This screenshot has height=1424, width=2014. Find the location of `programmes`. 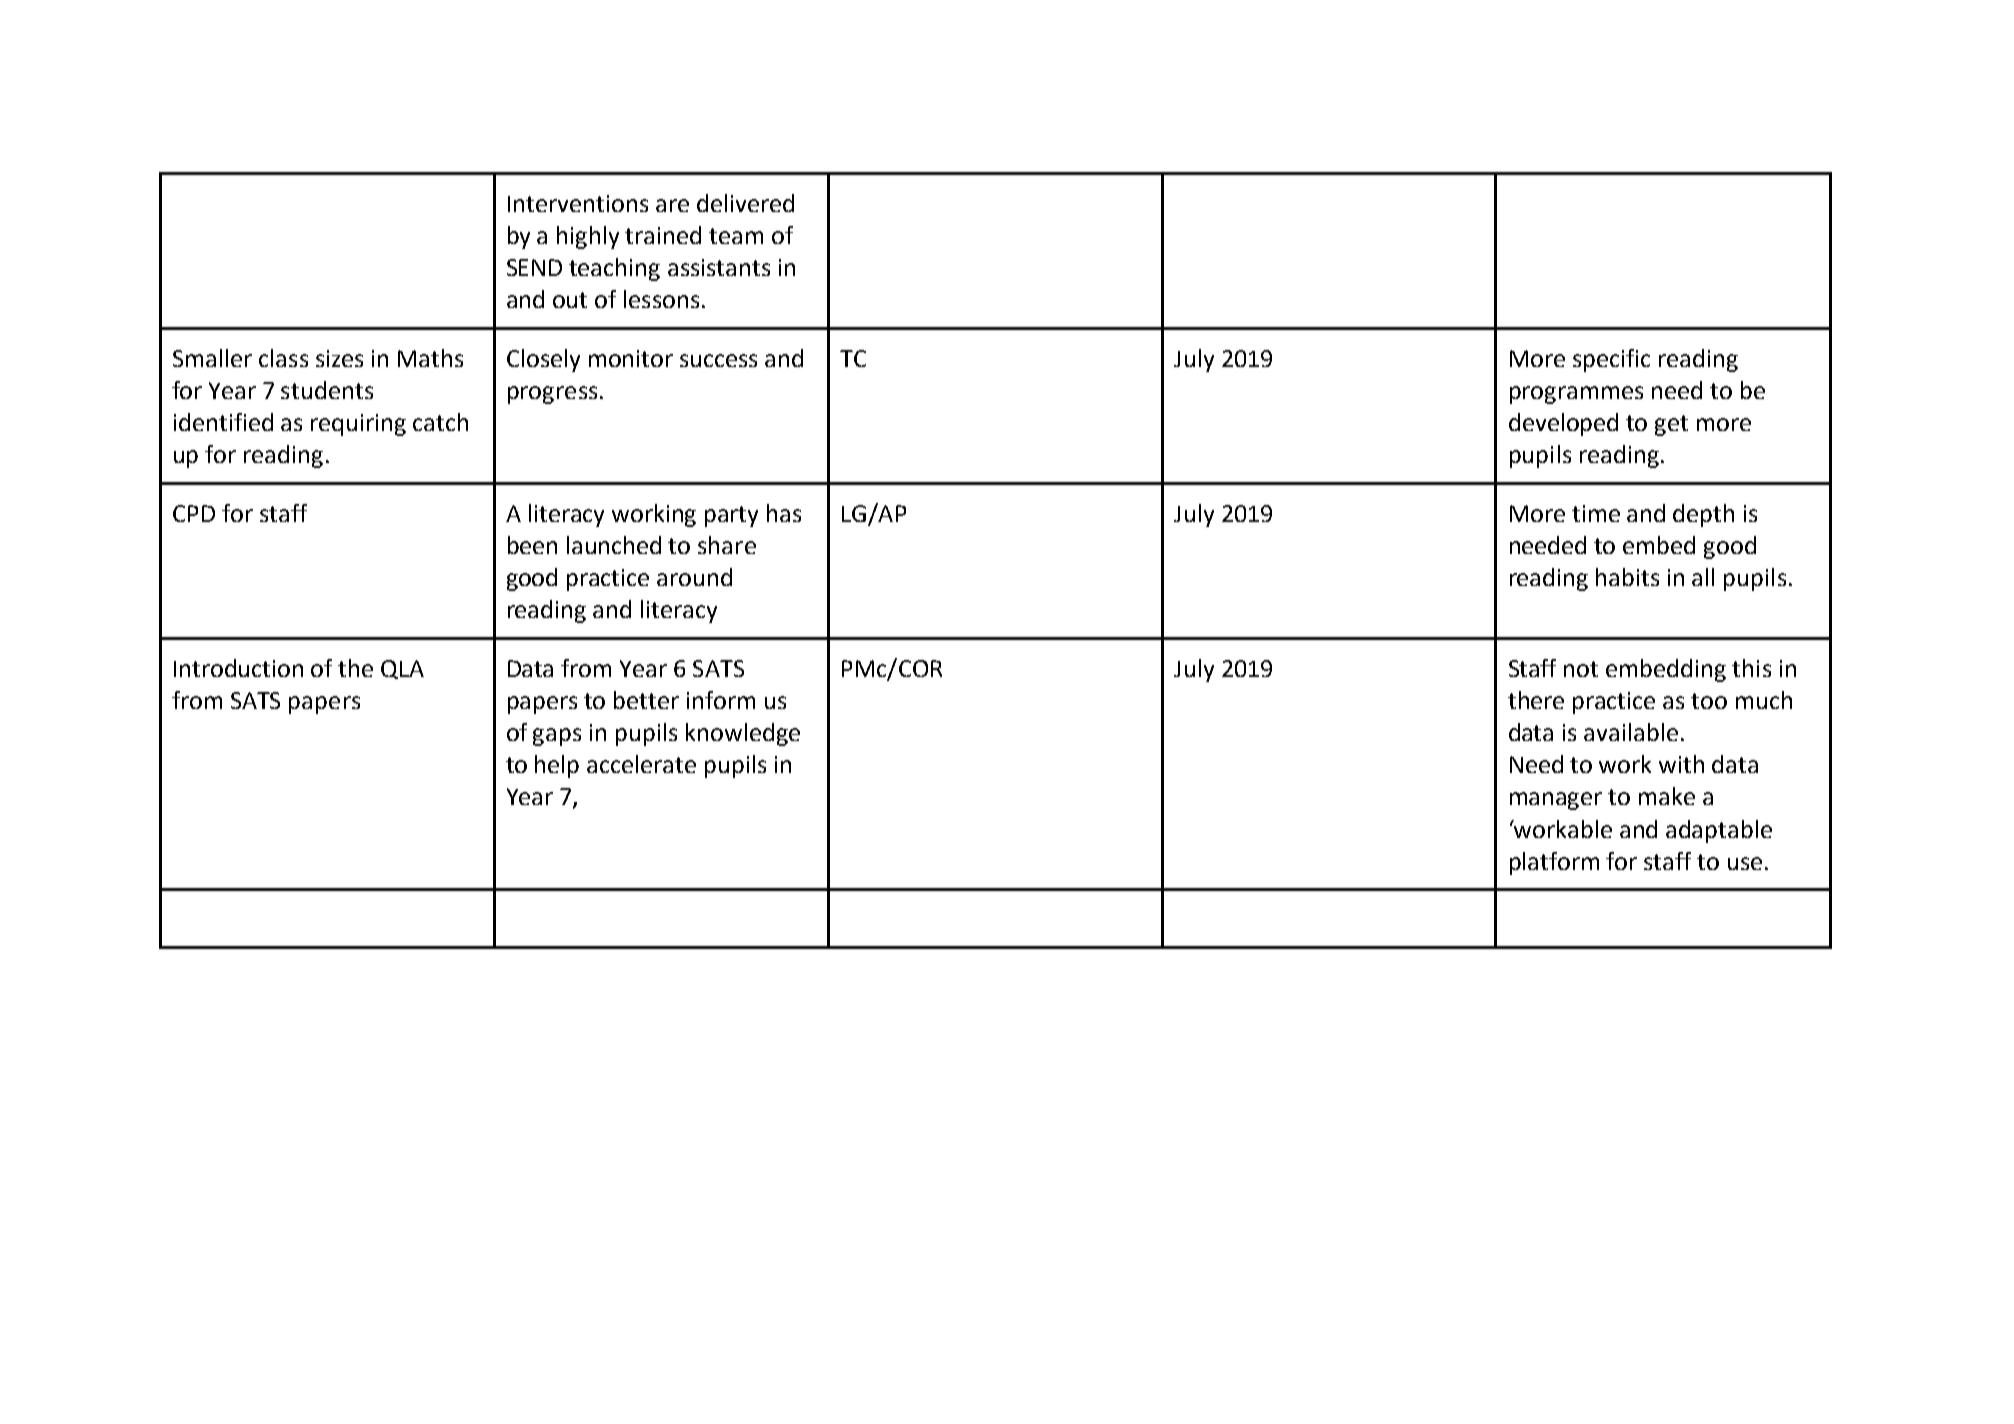

programmes is located at coordinates (1576, 395).
